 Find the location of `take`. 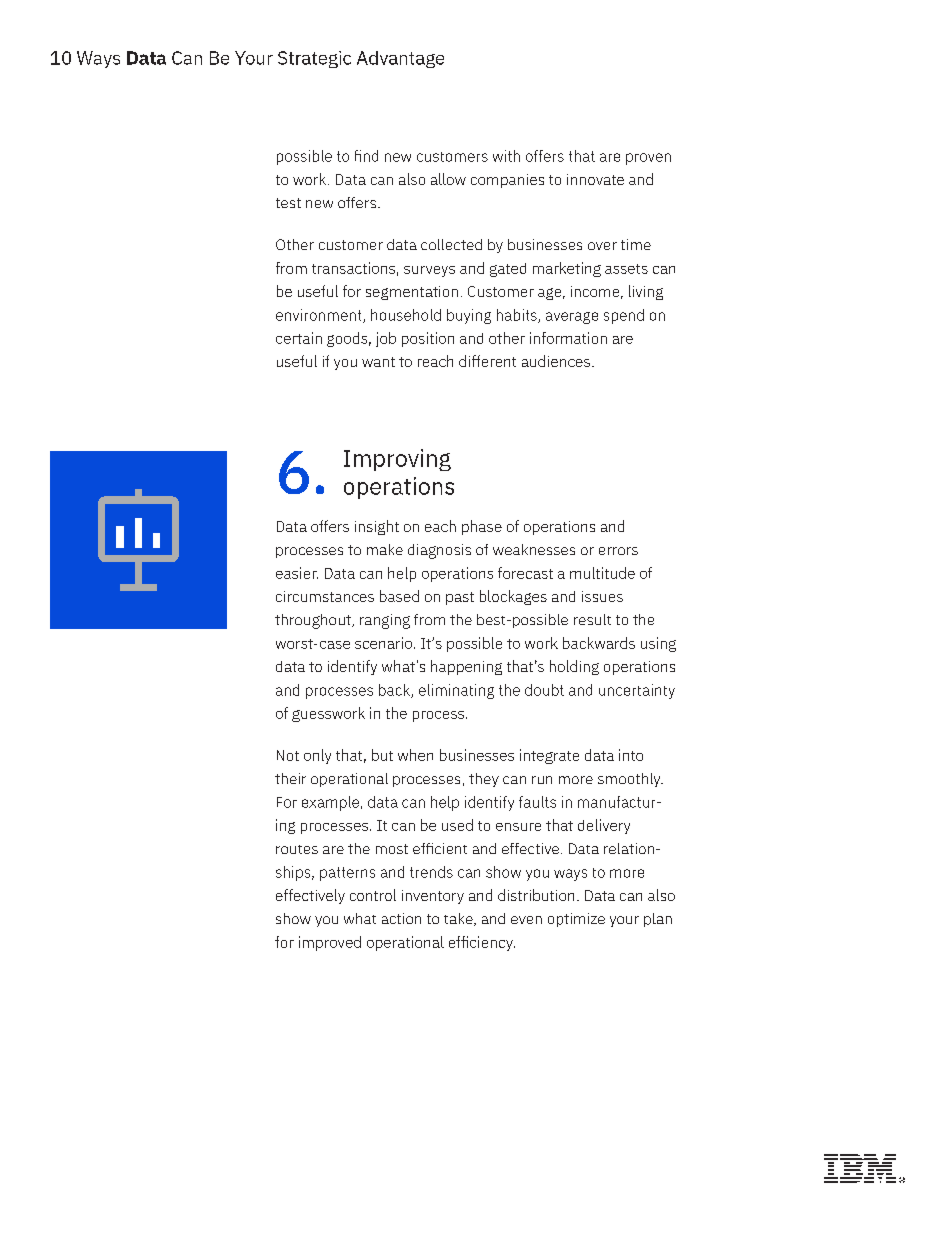

take is located at coordinates (459, 919).
